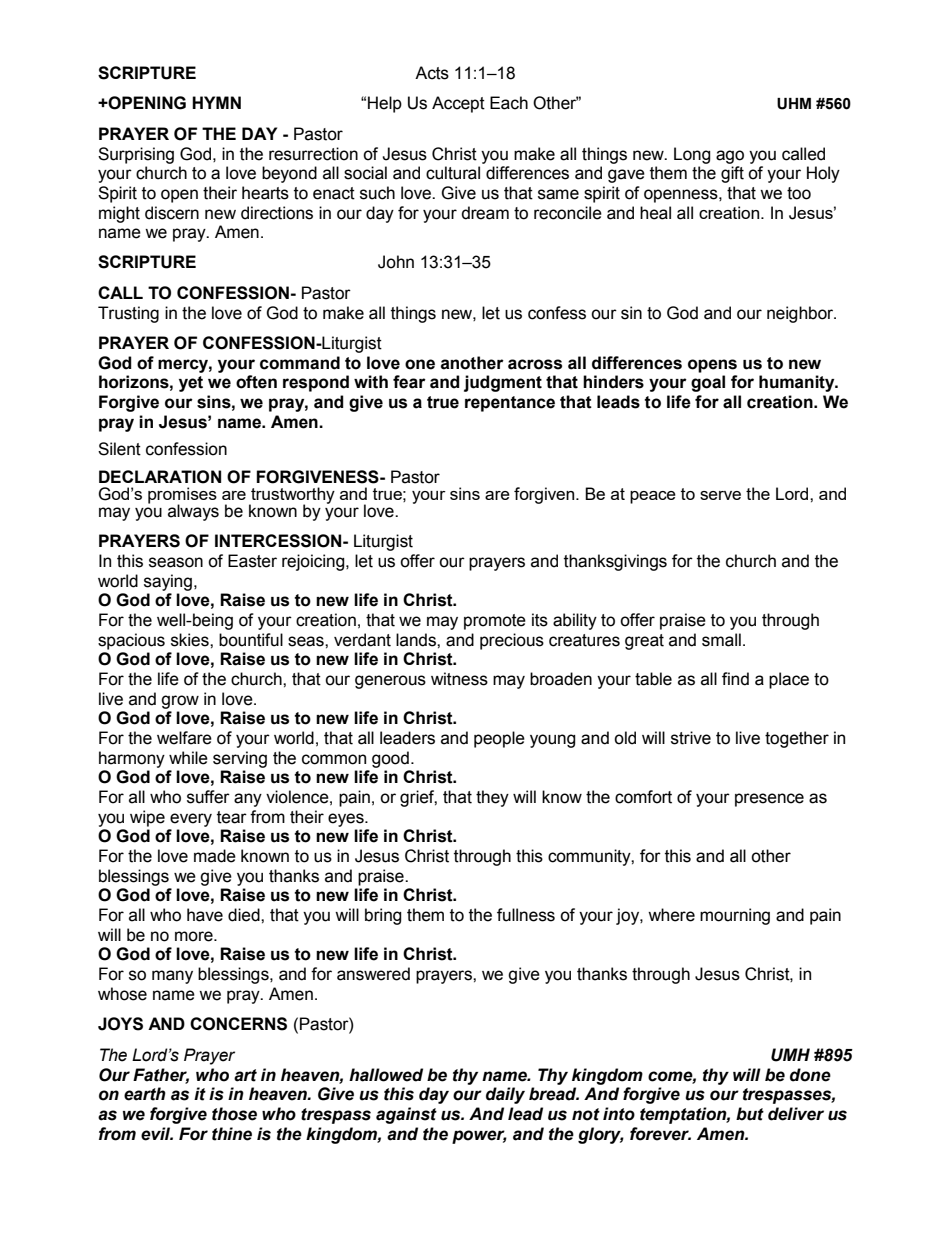 This page has width=952, height=1233. Describe the element at coordinates (168, 582) in the page. I see `saying` at that location.
